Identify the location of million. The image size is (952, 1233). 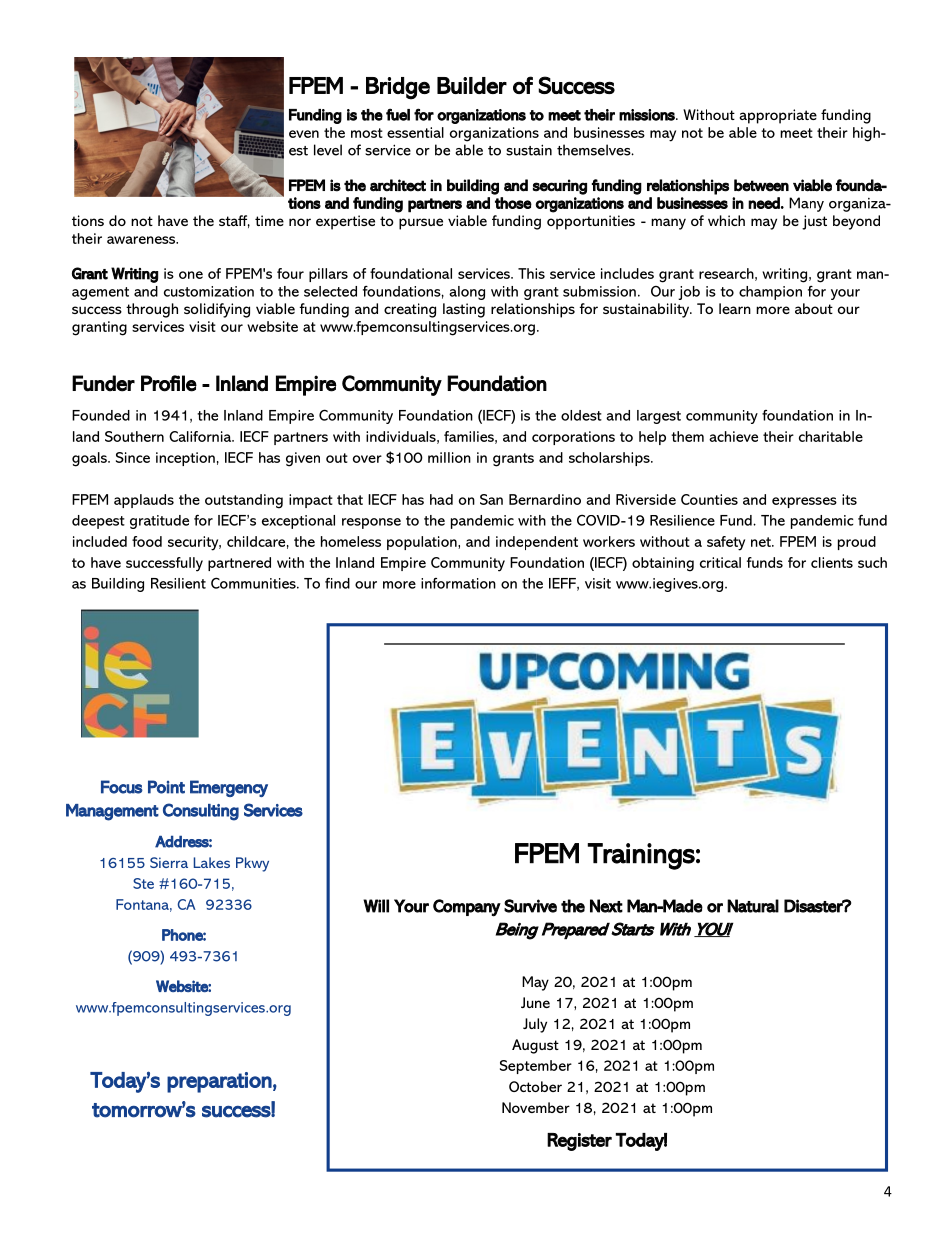
(449, 457).
